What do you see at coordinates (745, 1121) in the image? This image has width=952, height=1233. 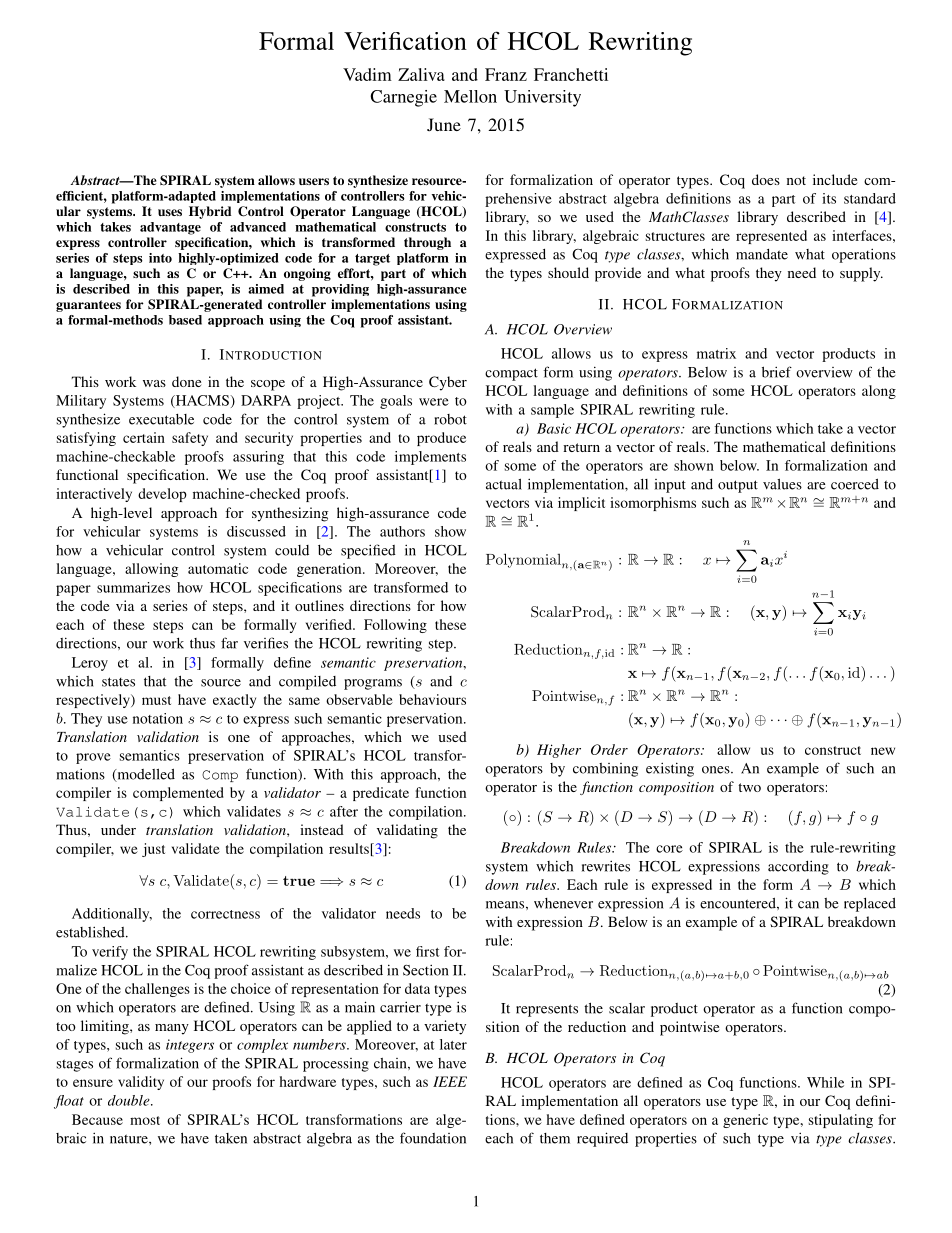 I see `generic` at bounding box center [745, 1121].
